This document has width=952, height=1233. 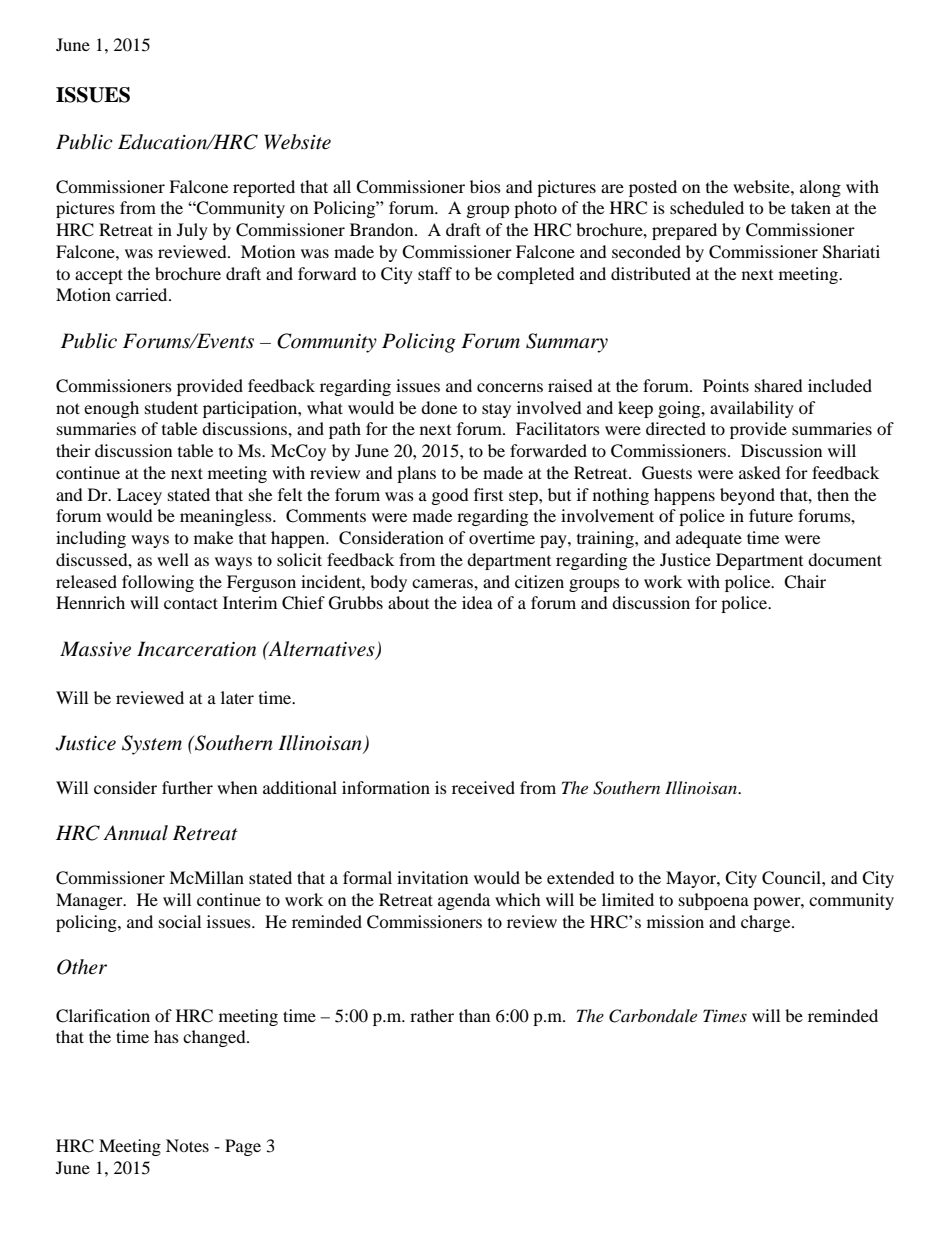 I want to click on Lacey, so click(x=139, y=496).
